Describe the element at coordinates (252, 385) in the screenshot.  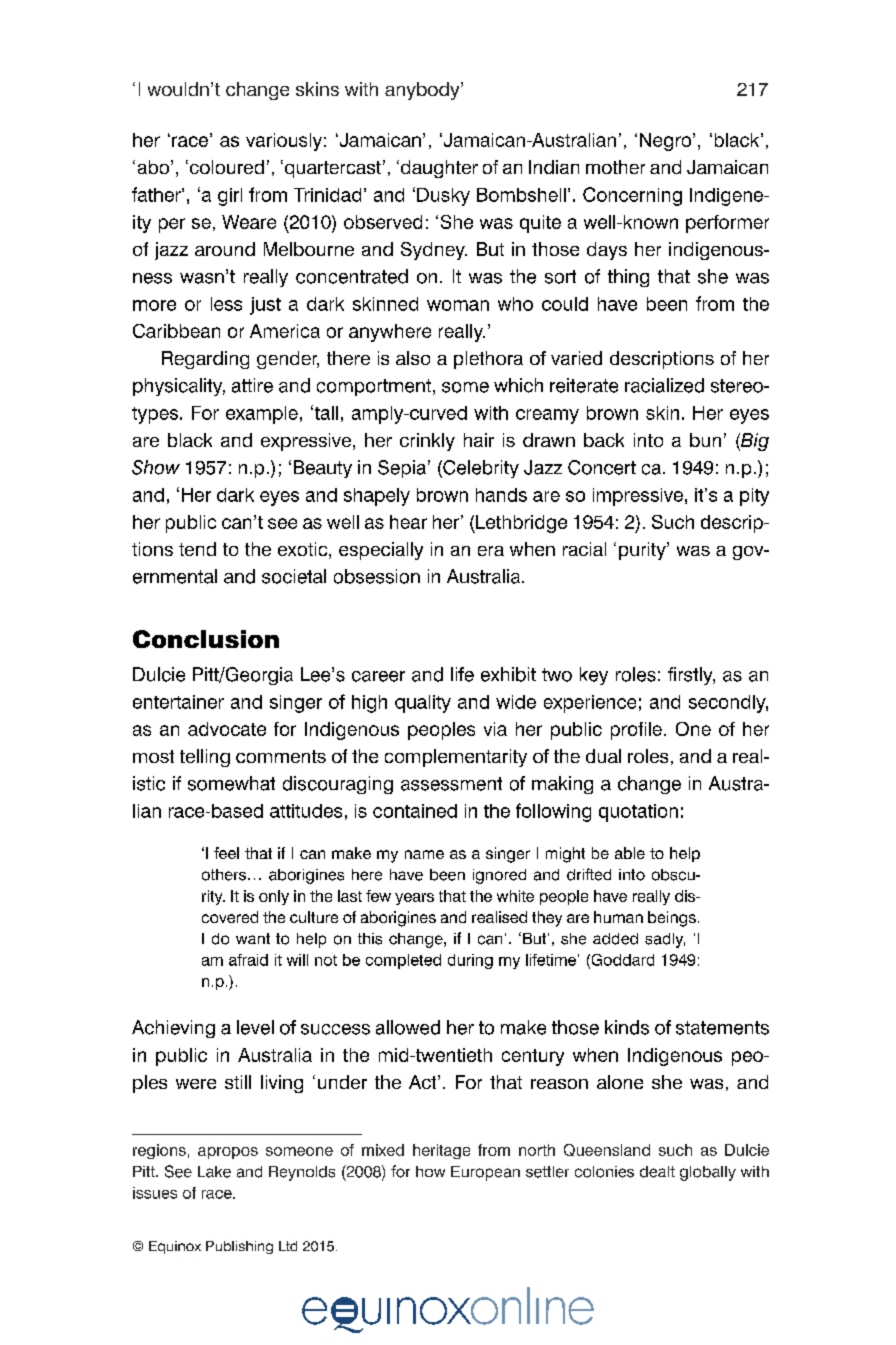
I see `attire` at that location.
